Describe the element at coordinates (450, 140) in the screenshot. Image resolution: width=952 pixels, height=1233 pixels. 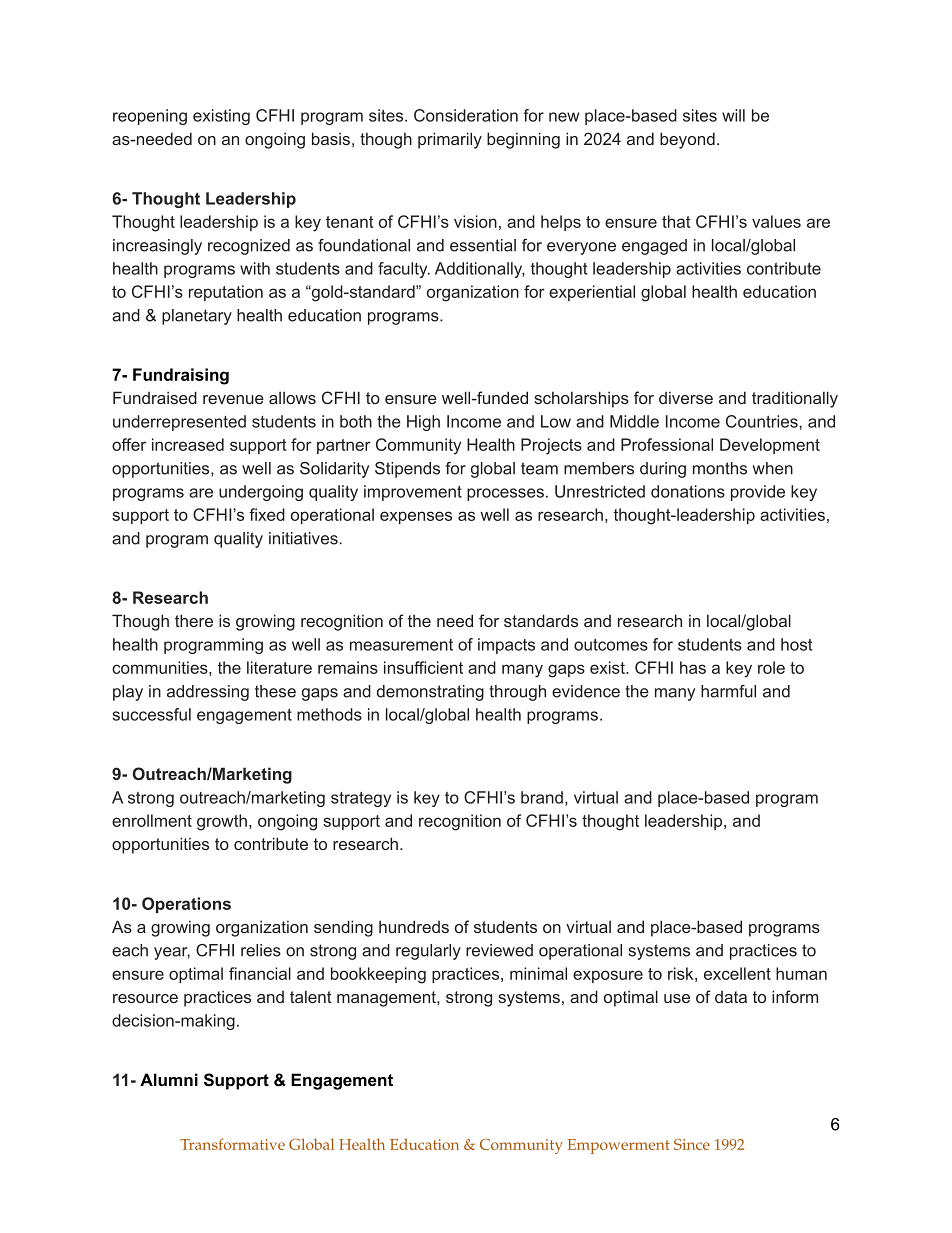
I see `primarily` at that location.
